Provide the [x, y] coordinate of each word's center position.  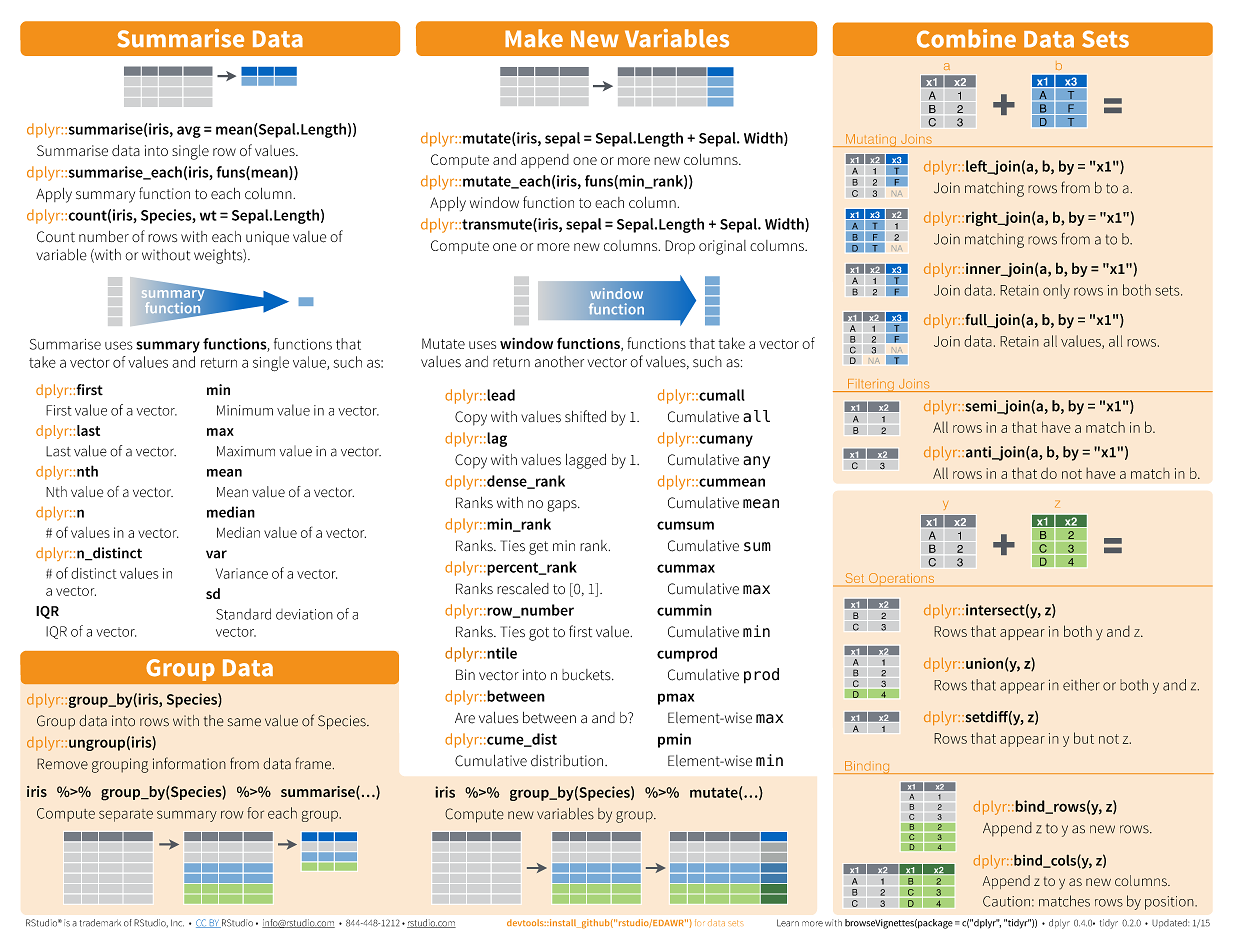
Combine [966, 38]
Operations [901, 579]
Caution [1006, 901]
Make [534, 38]
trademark [100, 923]
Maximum [246, 451]
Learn [788, 923]
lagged [586, 461]
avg [189, 132]
